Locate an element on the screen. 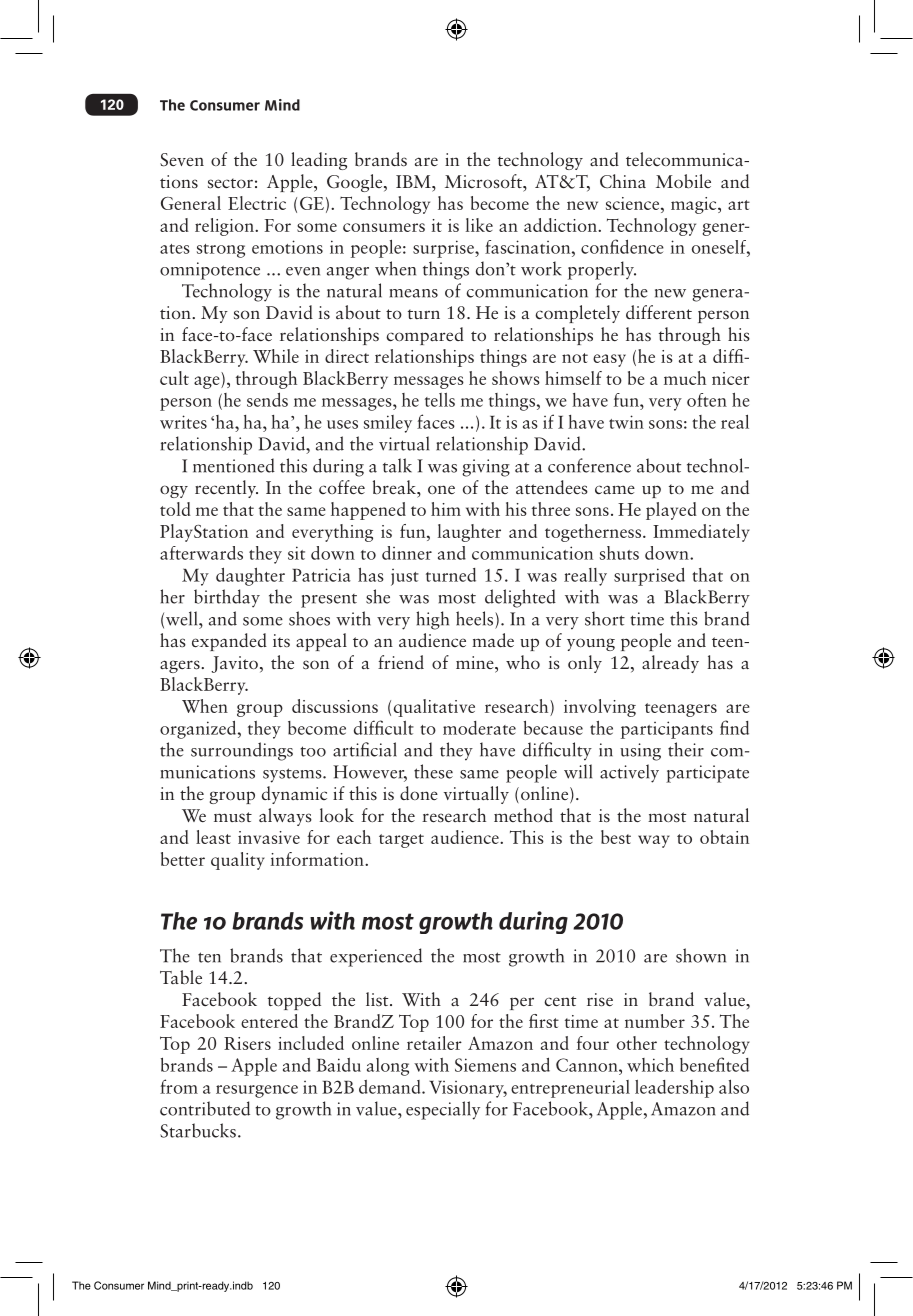 The height and width of the screenshot is (1316, 913). Mobile is located at coordinates (683, 181).
